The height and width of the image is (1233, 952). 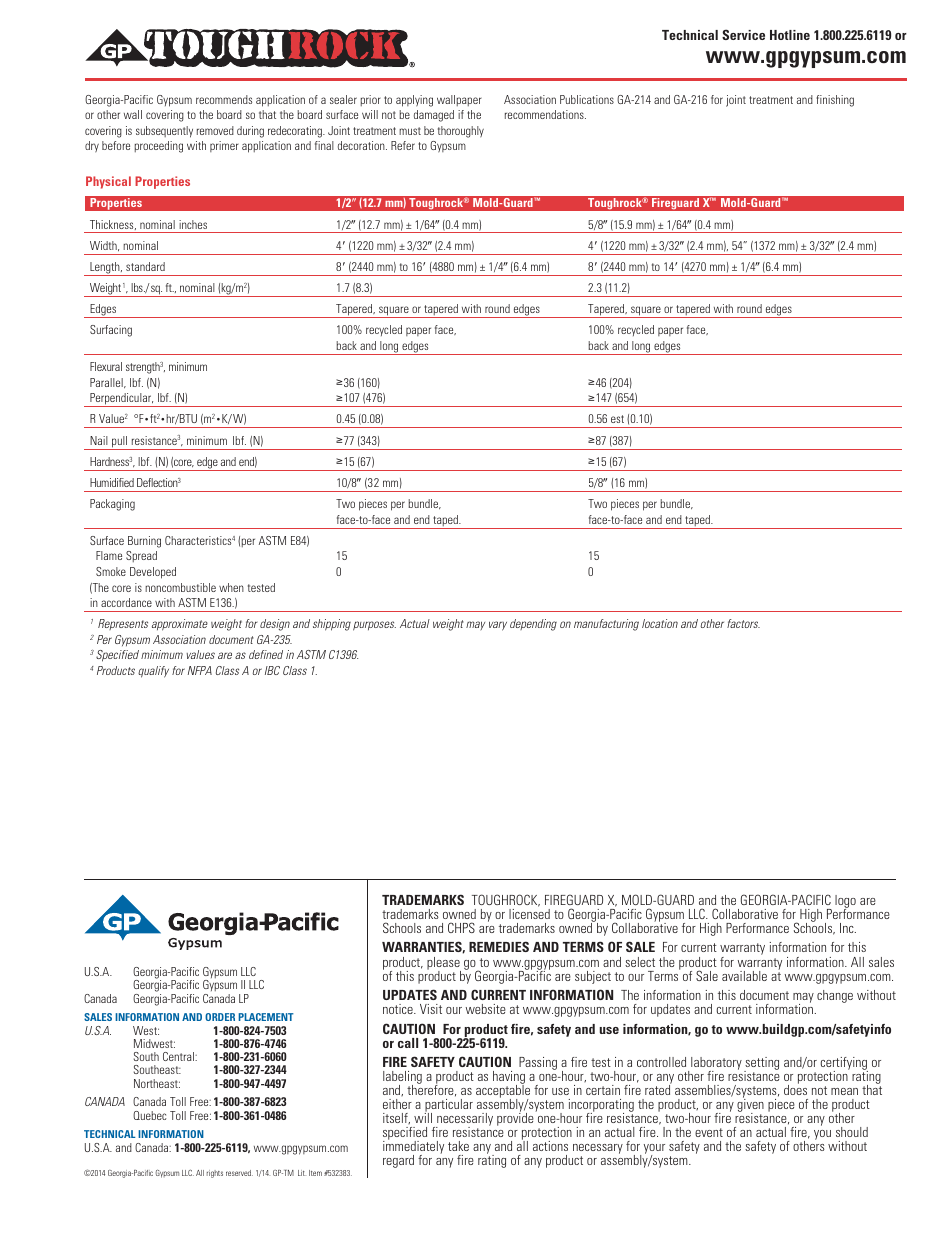 I want to click on approximate, so click(x=180, y=625).
